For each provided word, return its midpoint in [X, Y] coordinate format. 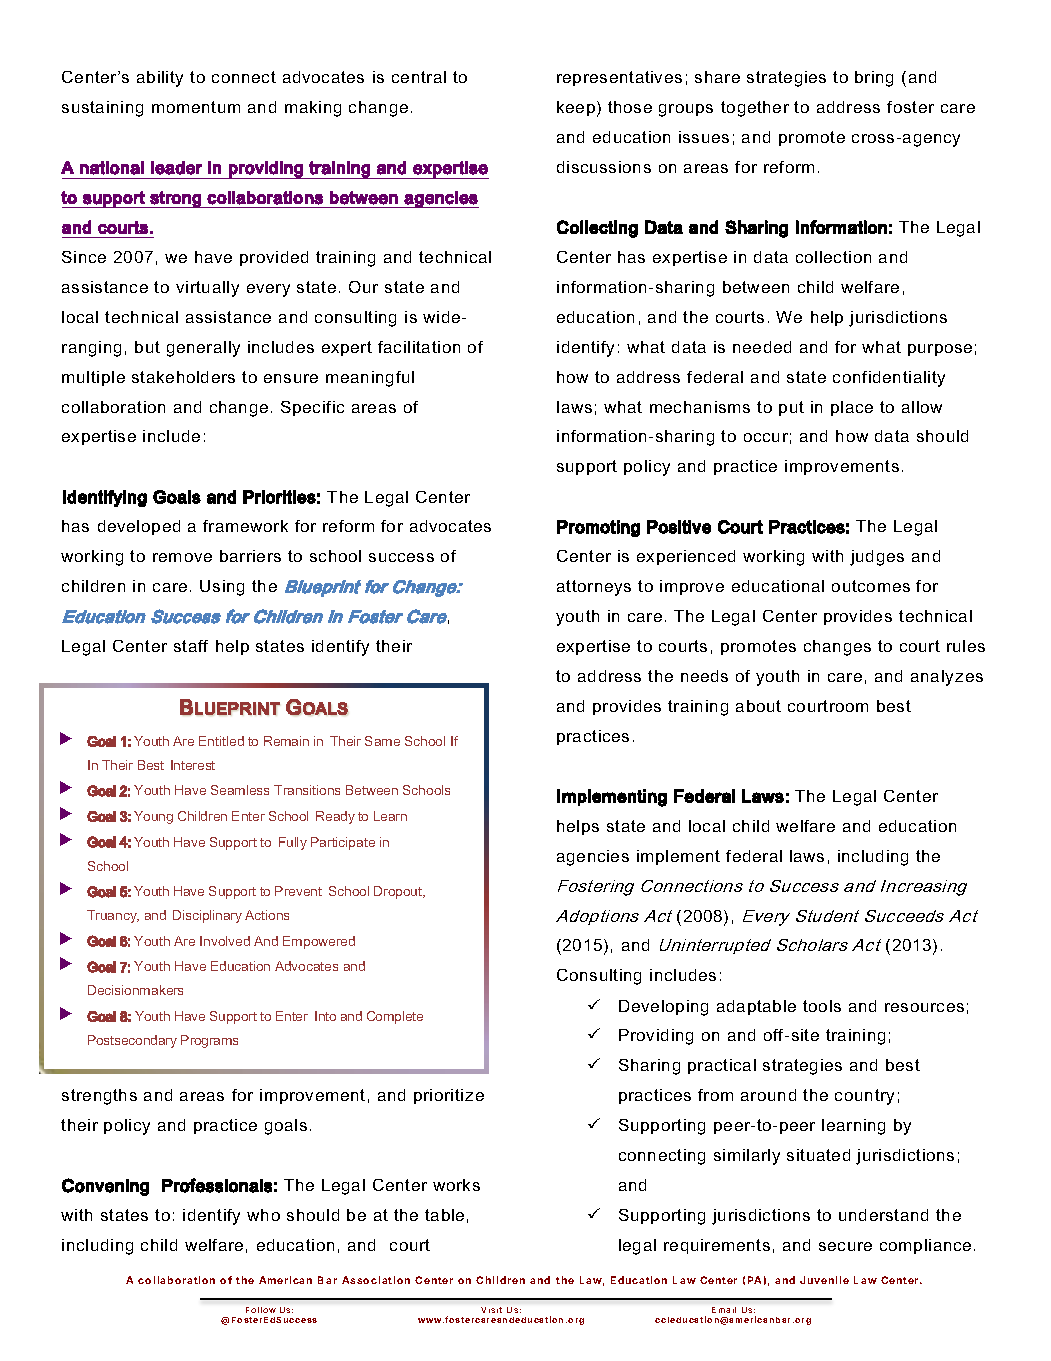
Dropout [399, 892]
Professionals [217, 1185]
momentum [196, 107]
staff [191, 646]
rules [966, 646]
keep [576, 108]
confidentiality [889, 379]
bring [874, 79]
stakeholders [183, 377]
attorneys [594, 588]
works [456, 1185]
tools [822, 1006]
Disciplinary [207, 916]
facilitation [419, 347]
